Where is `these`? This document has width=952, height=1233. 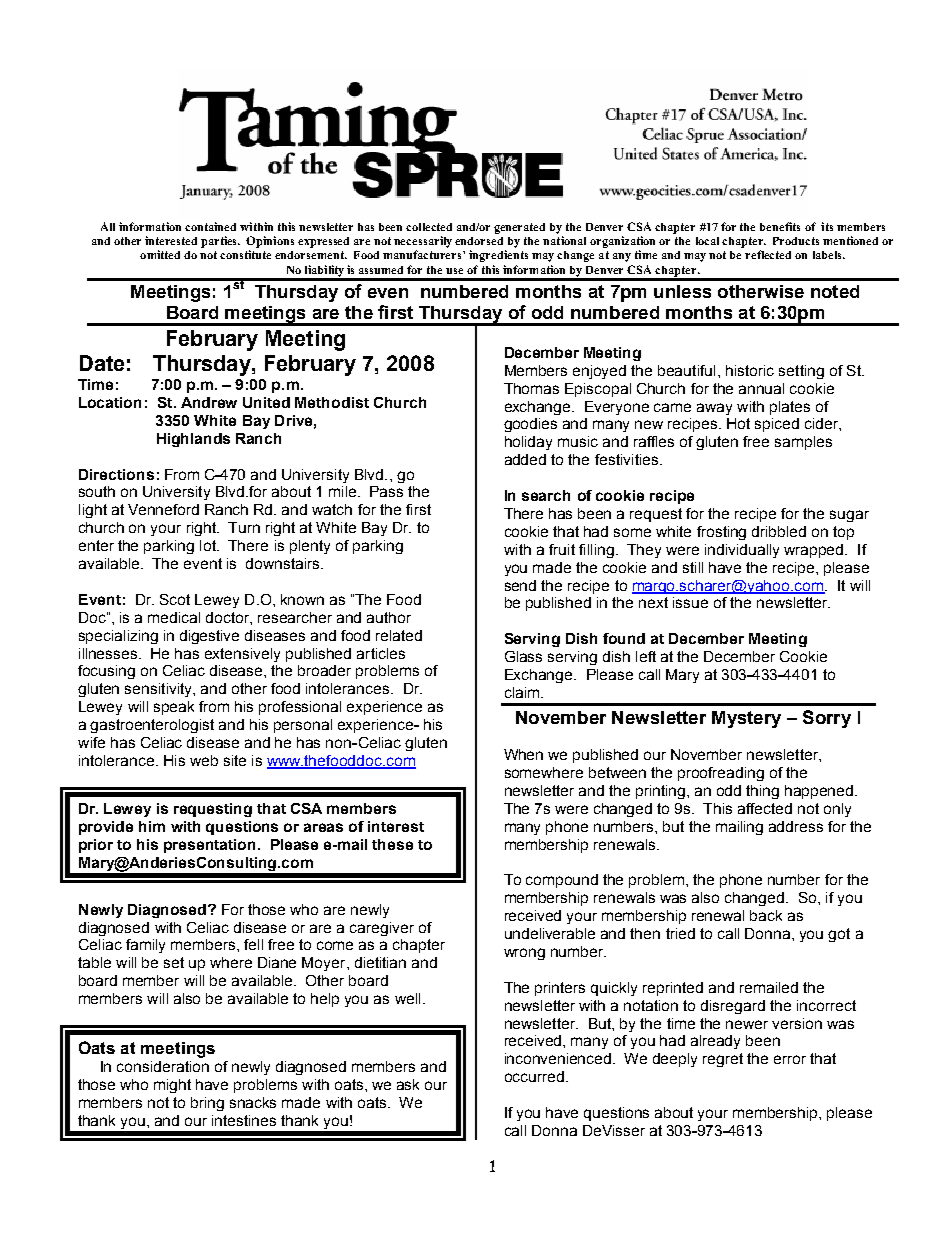
these is located at coordinates (392, 844).
